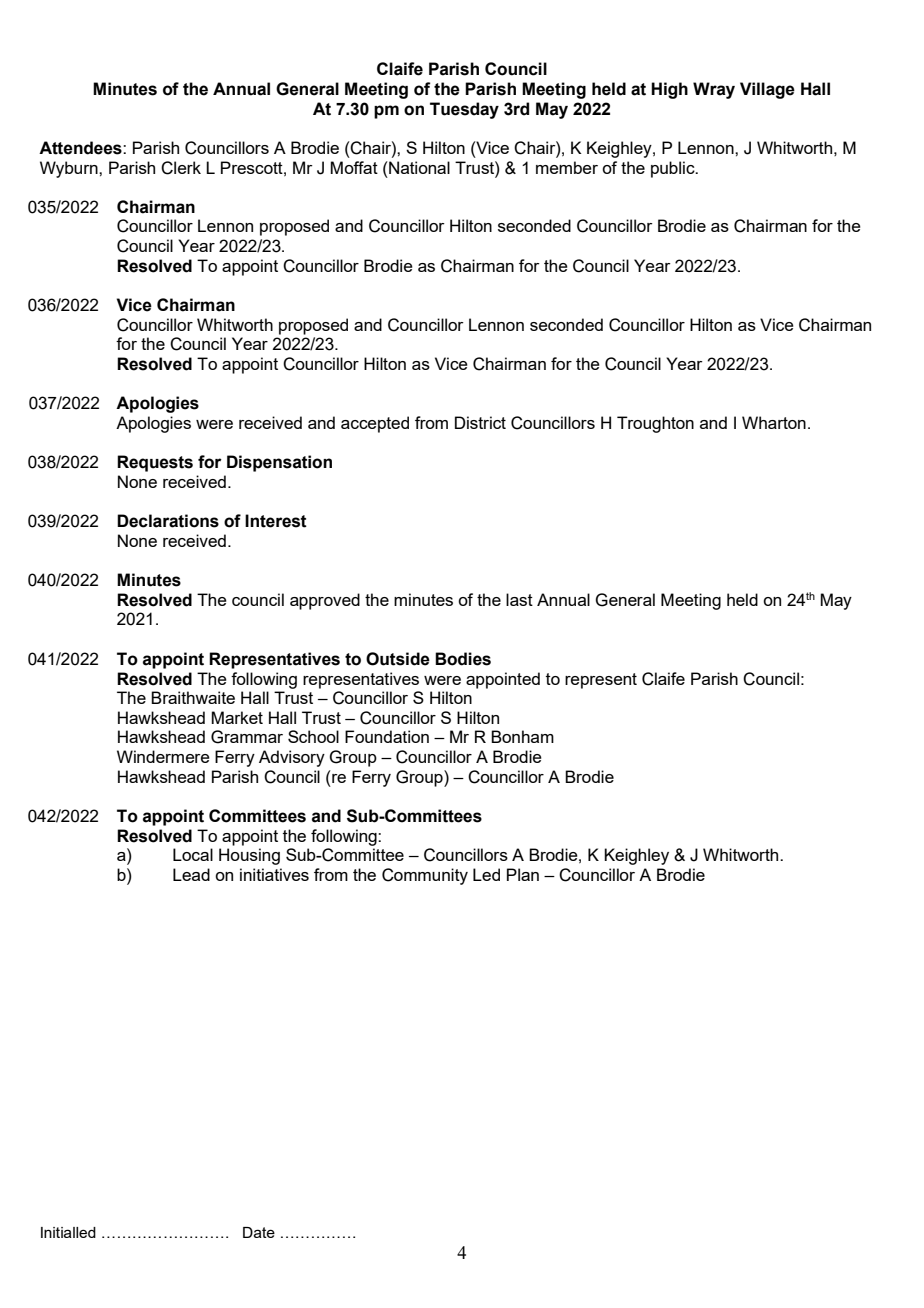  Describe the element at coordinates (669, 90) in the page. I see `High` at that location.
